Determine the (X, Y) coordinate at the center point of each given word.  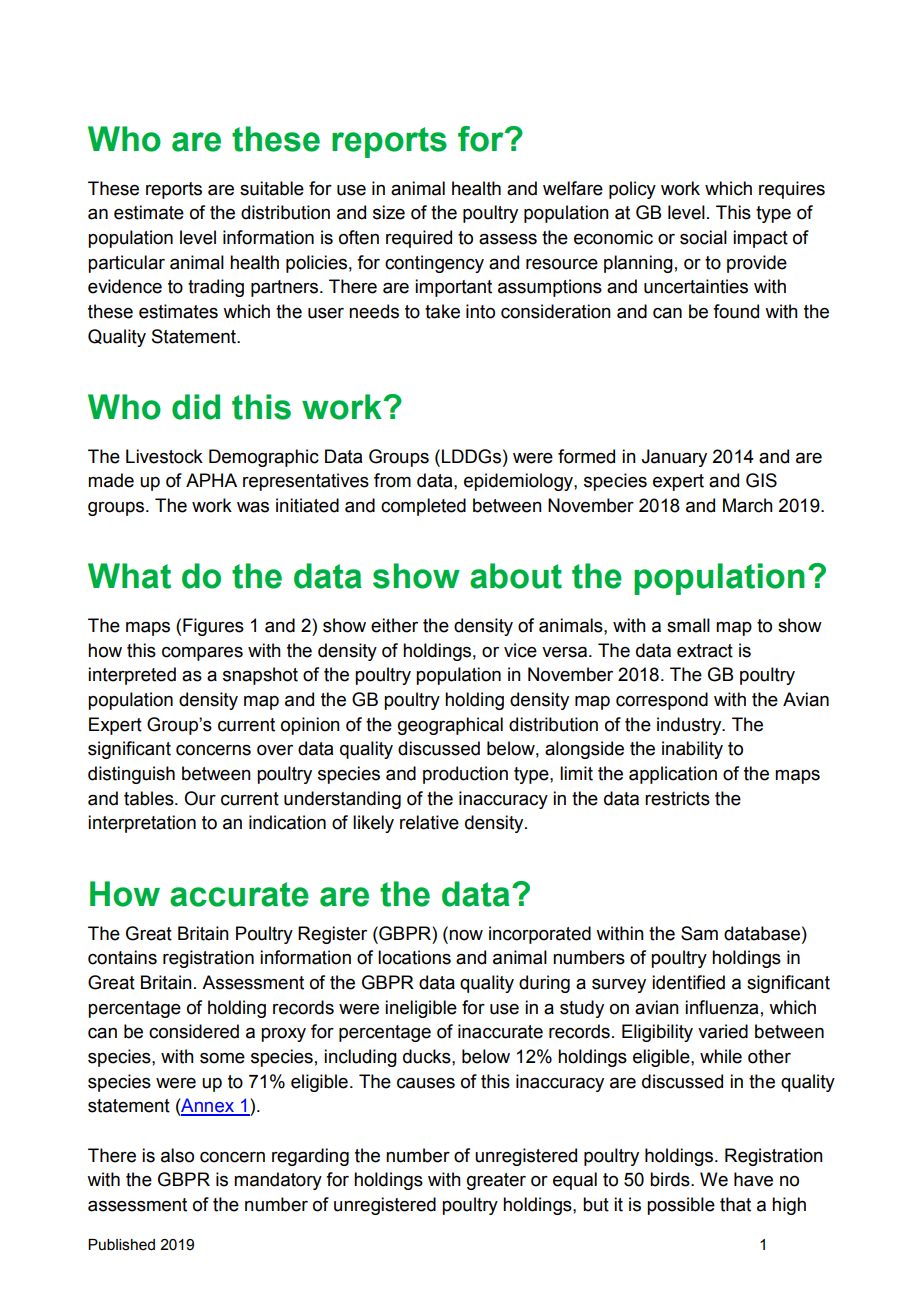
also (177, 1155)
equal (575, 1181)
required (419, 239)
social (703, 237)
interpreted (132, 676)
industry (690, 726)
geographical (450, 726)
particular (126, 264)
